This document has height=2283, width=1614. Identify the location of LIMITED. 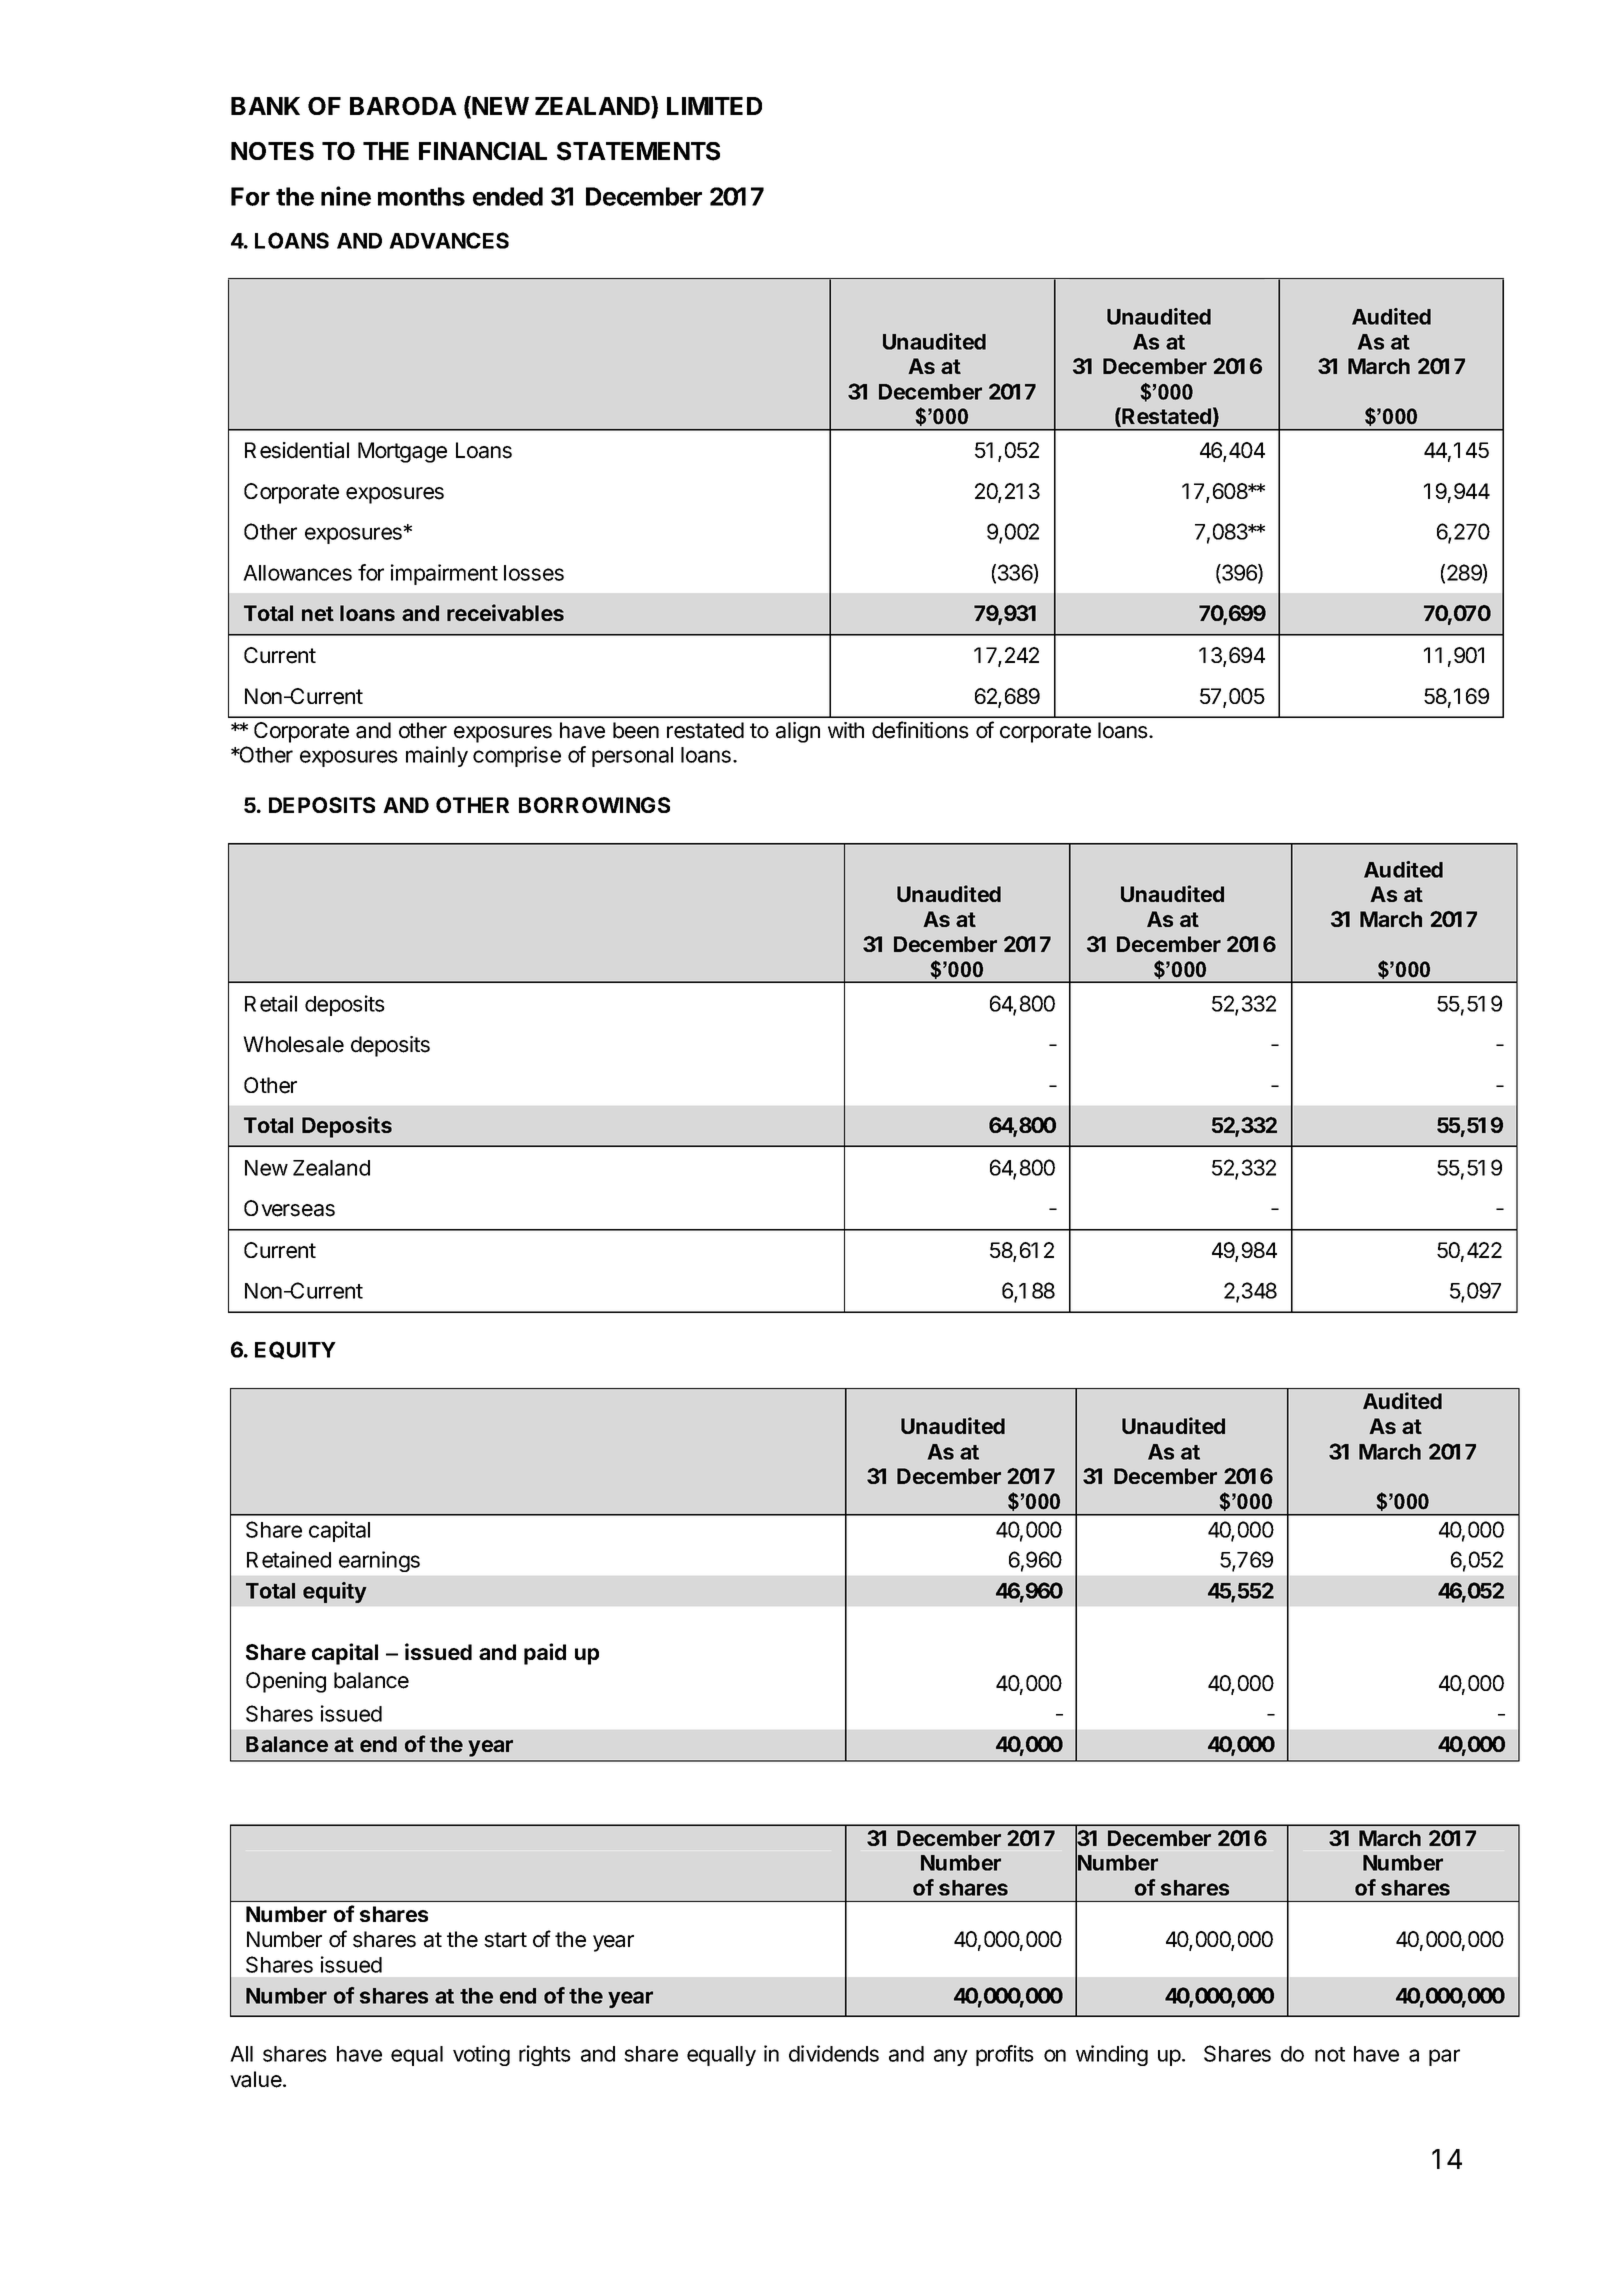
(714, 106).
